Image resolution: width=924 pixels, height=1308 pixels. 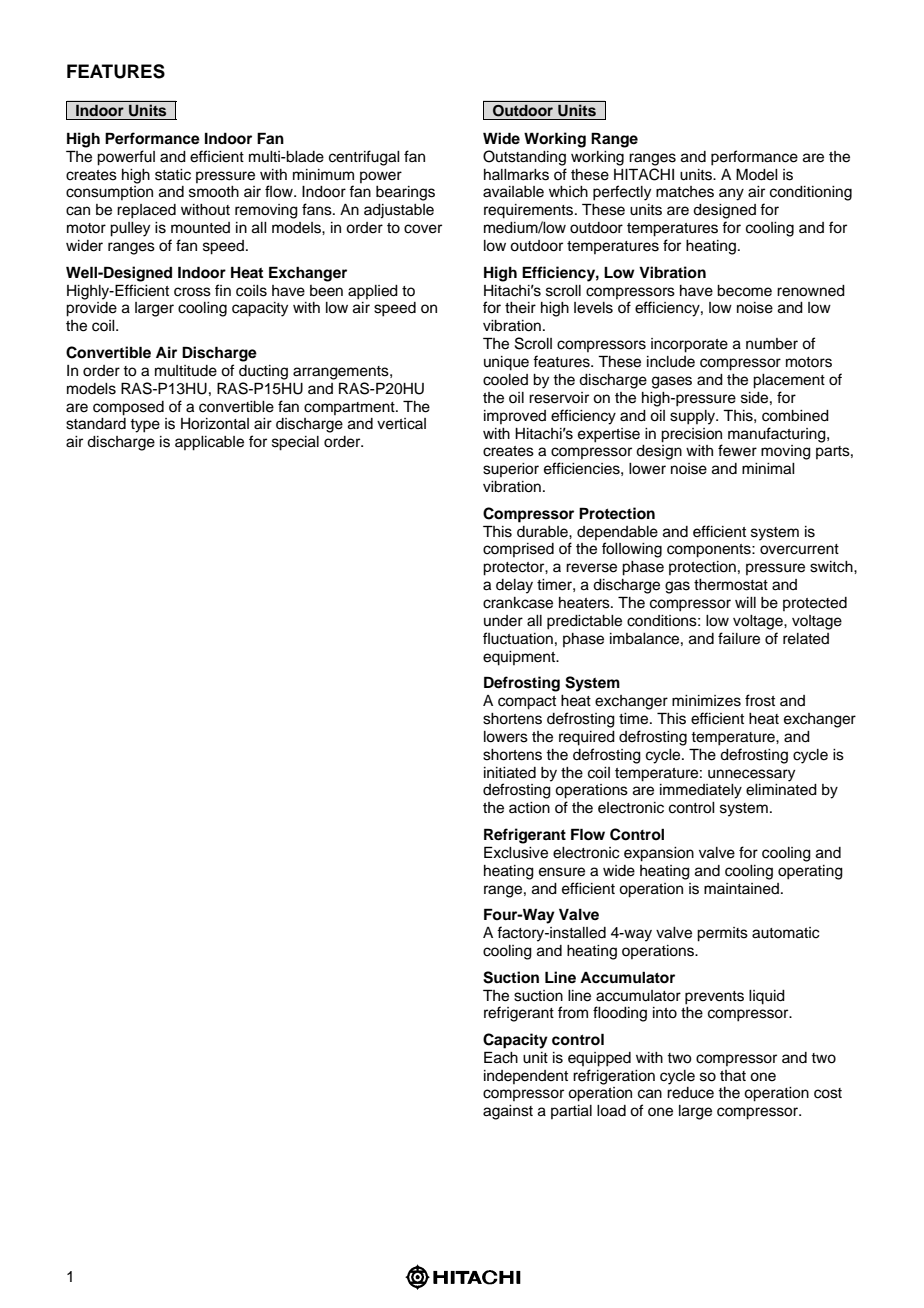 I want to click on failure, so click(x=739, y=638).
